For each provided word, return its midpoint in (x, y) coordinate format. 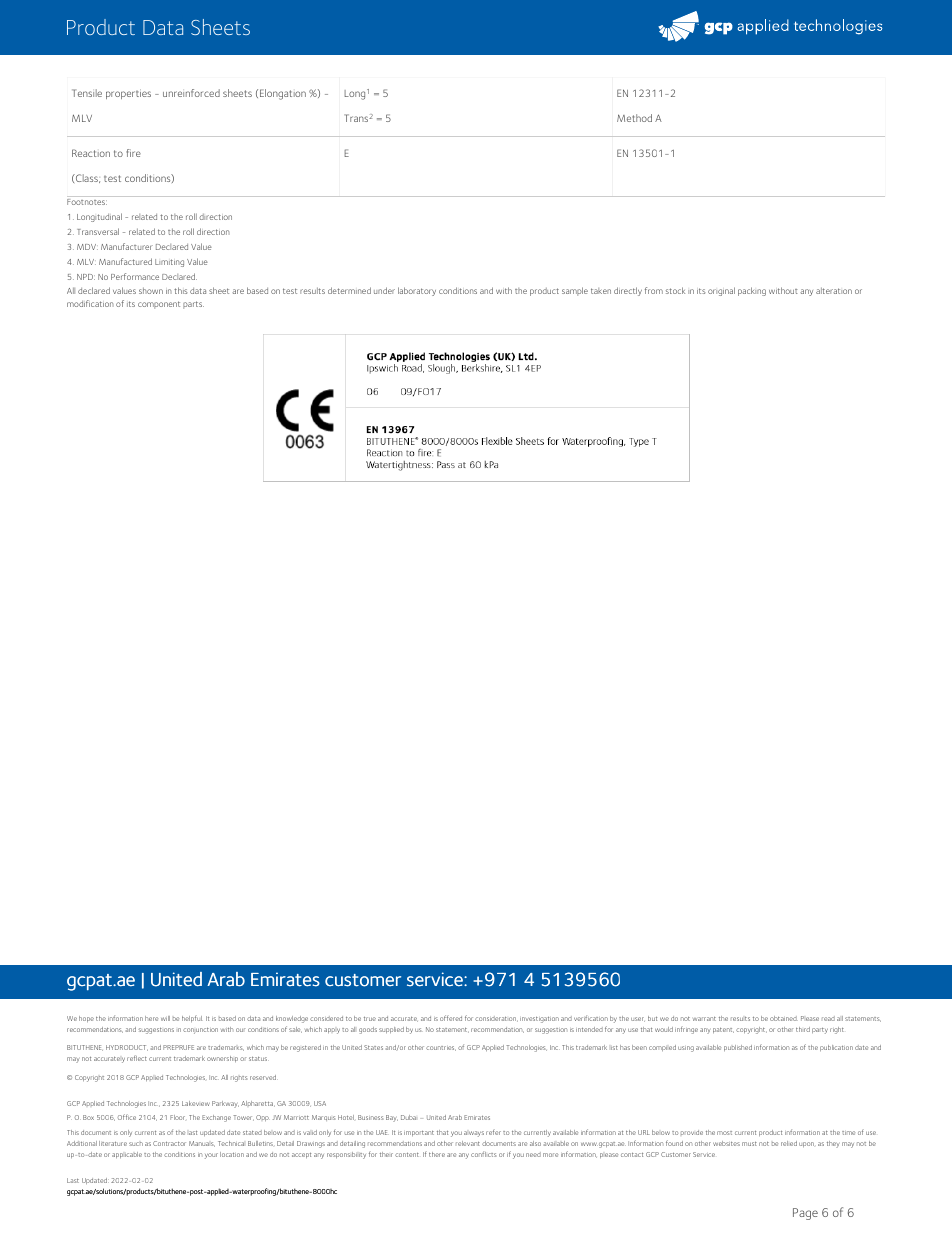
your (211, 1156)
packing (752, 291)
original (721, 291)
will (165, 1018)
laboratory (417, 291)
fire (133, 153)
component (159, 305)
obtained (784, 1018)
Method (634, 118)
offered (451, 1018)
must (749, 1144)
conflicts (484, 1154)
